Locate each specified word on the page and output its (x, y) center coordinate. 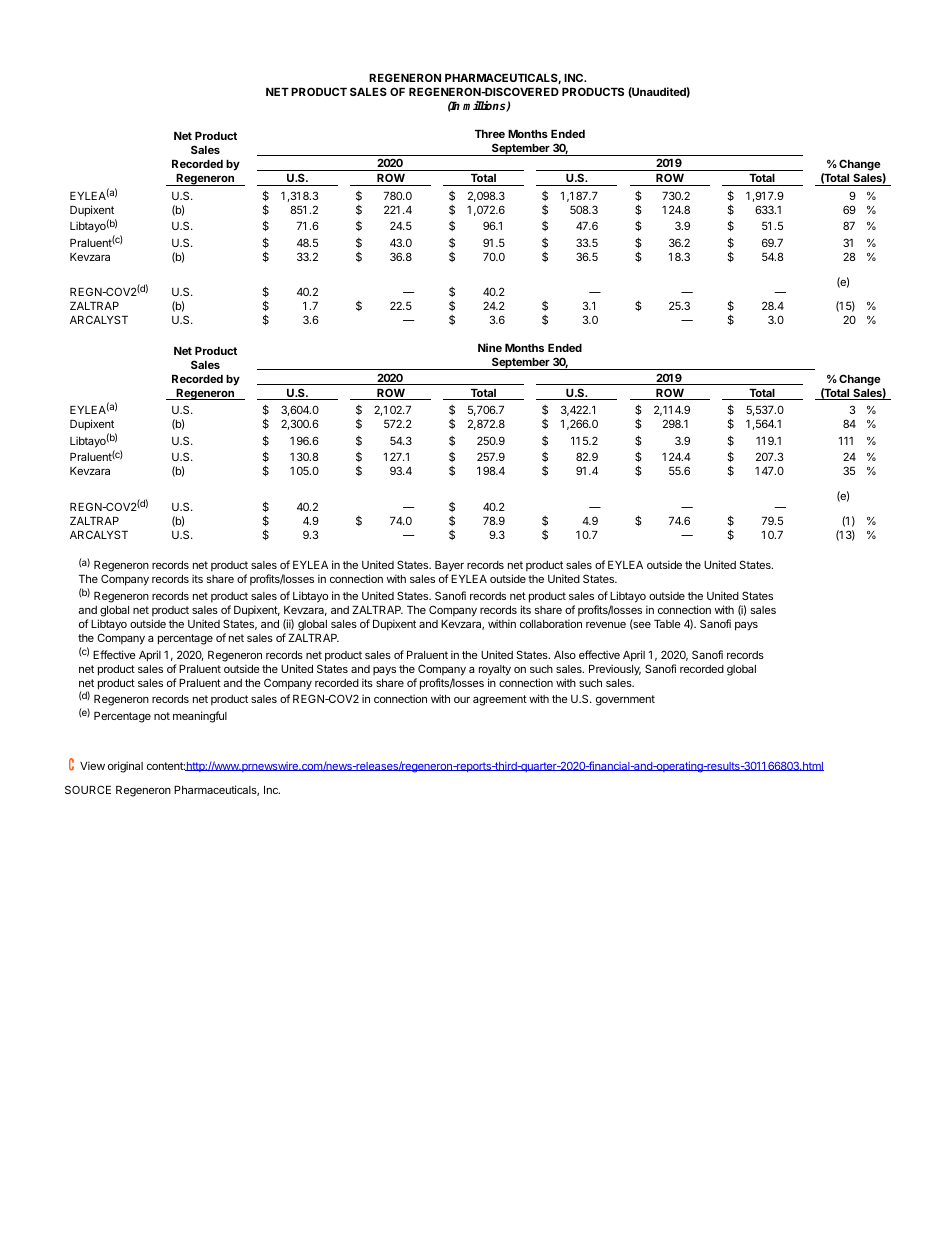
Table (667, 624)
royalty (495, 670)
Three (490, 134)
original (125, 767)
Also (565, 655)
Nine (490, 347)
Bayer (449, 568)
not (162, 716)
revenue (606, 625)
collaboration (551, 623)
